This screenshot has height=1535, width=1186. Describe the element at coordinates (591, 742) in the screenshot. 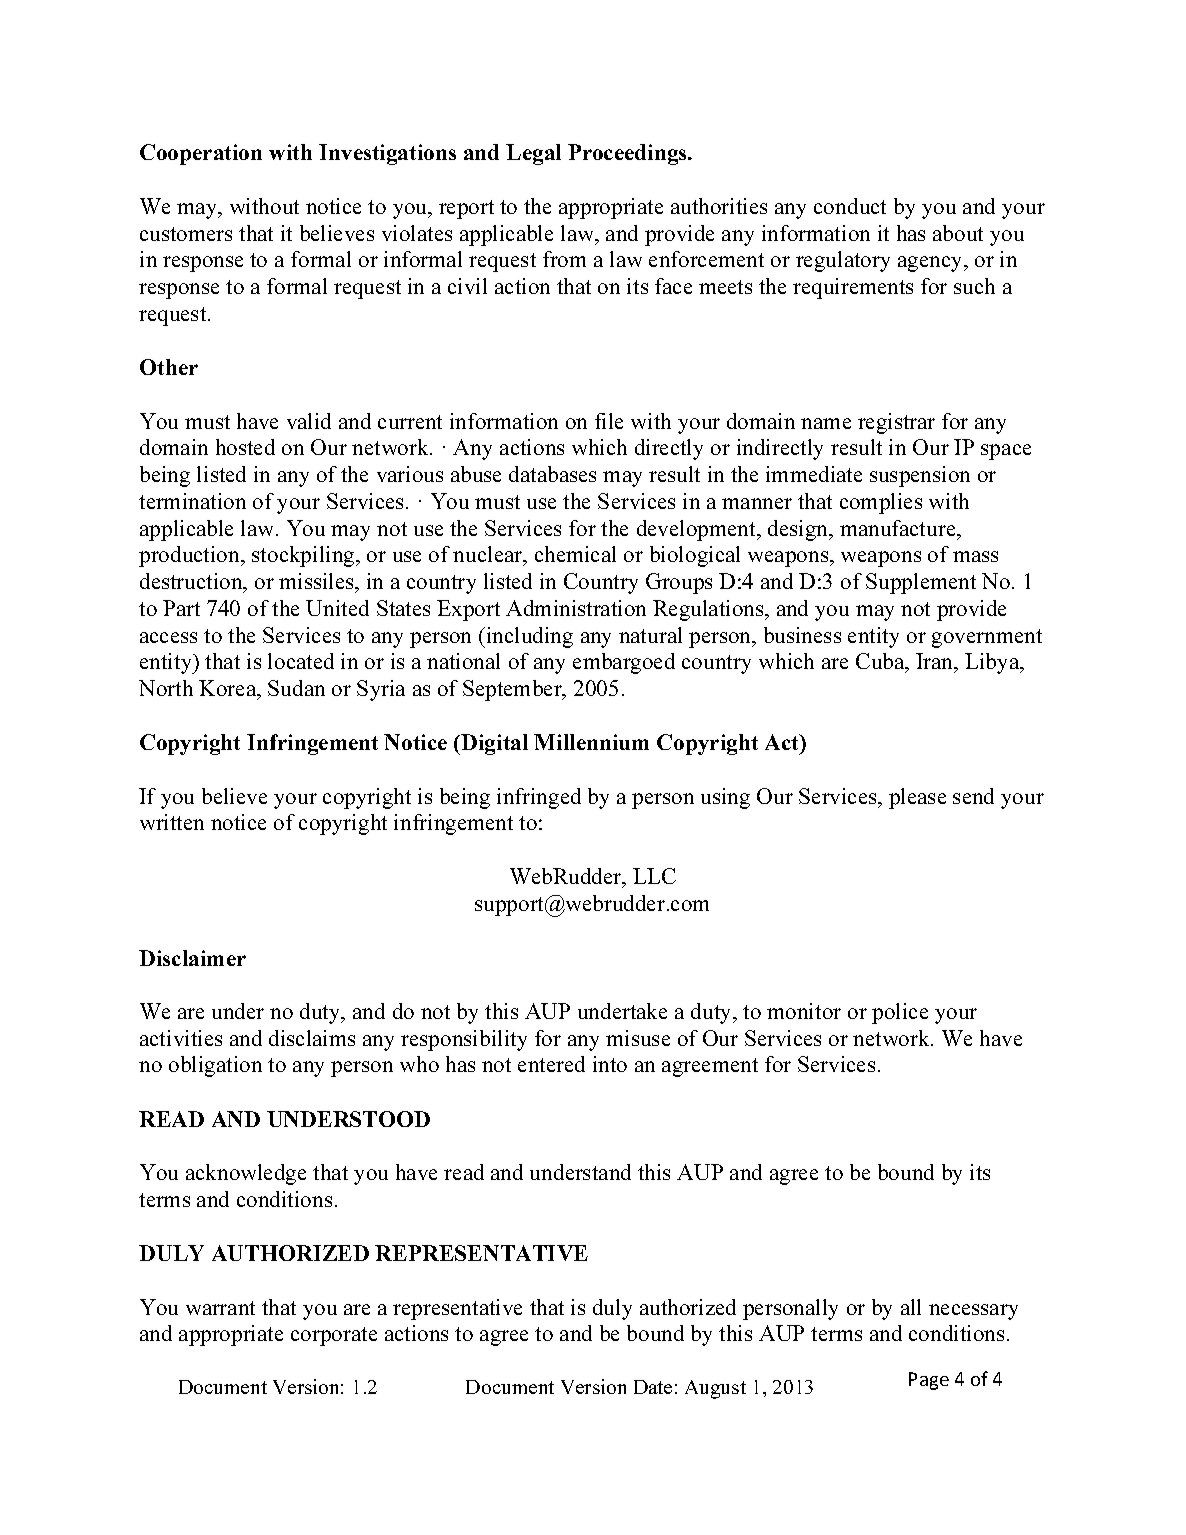

I see `Millennium` at that location.
